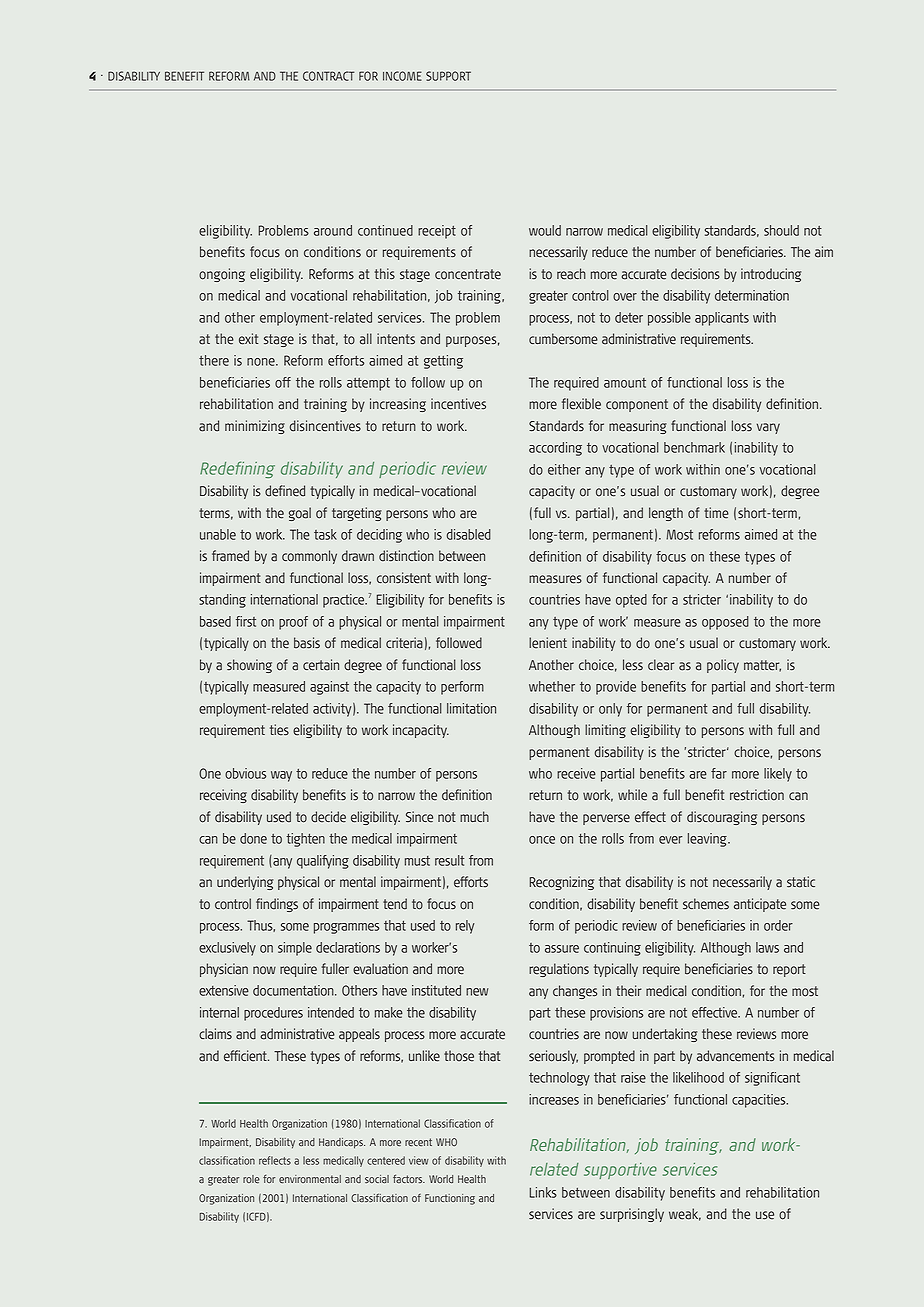 This screenshot has height=1307, width=924. What do you see at coordinates (543, 1192) in the screenshot?
I see `Links` at bounding box center [543, 1192].
